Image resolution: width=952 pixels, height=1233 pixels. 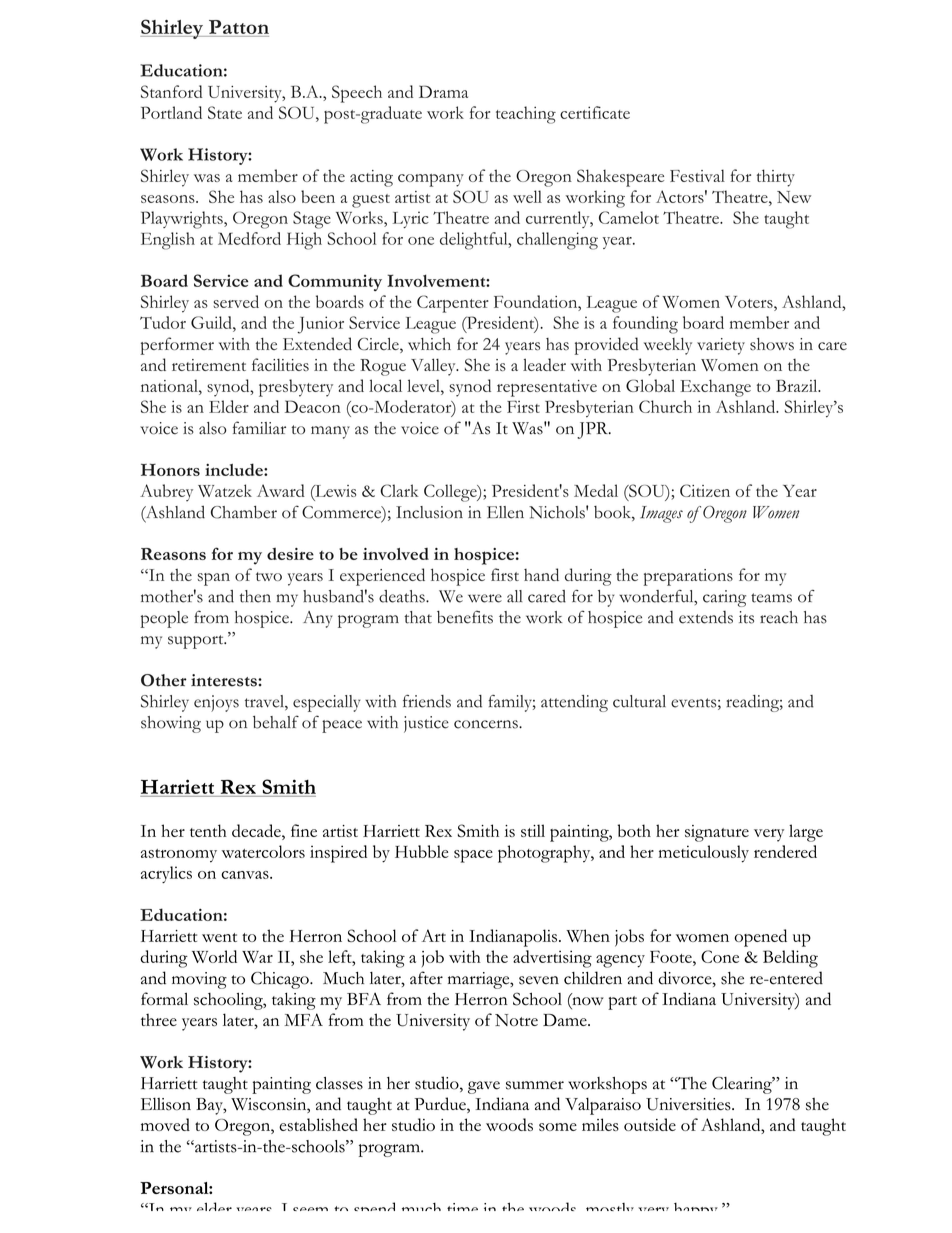 I want to click on caring, so click(x=724, y=598).
